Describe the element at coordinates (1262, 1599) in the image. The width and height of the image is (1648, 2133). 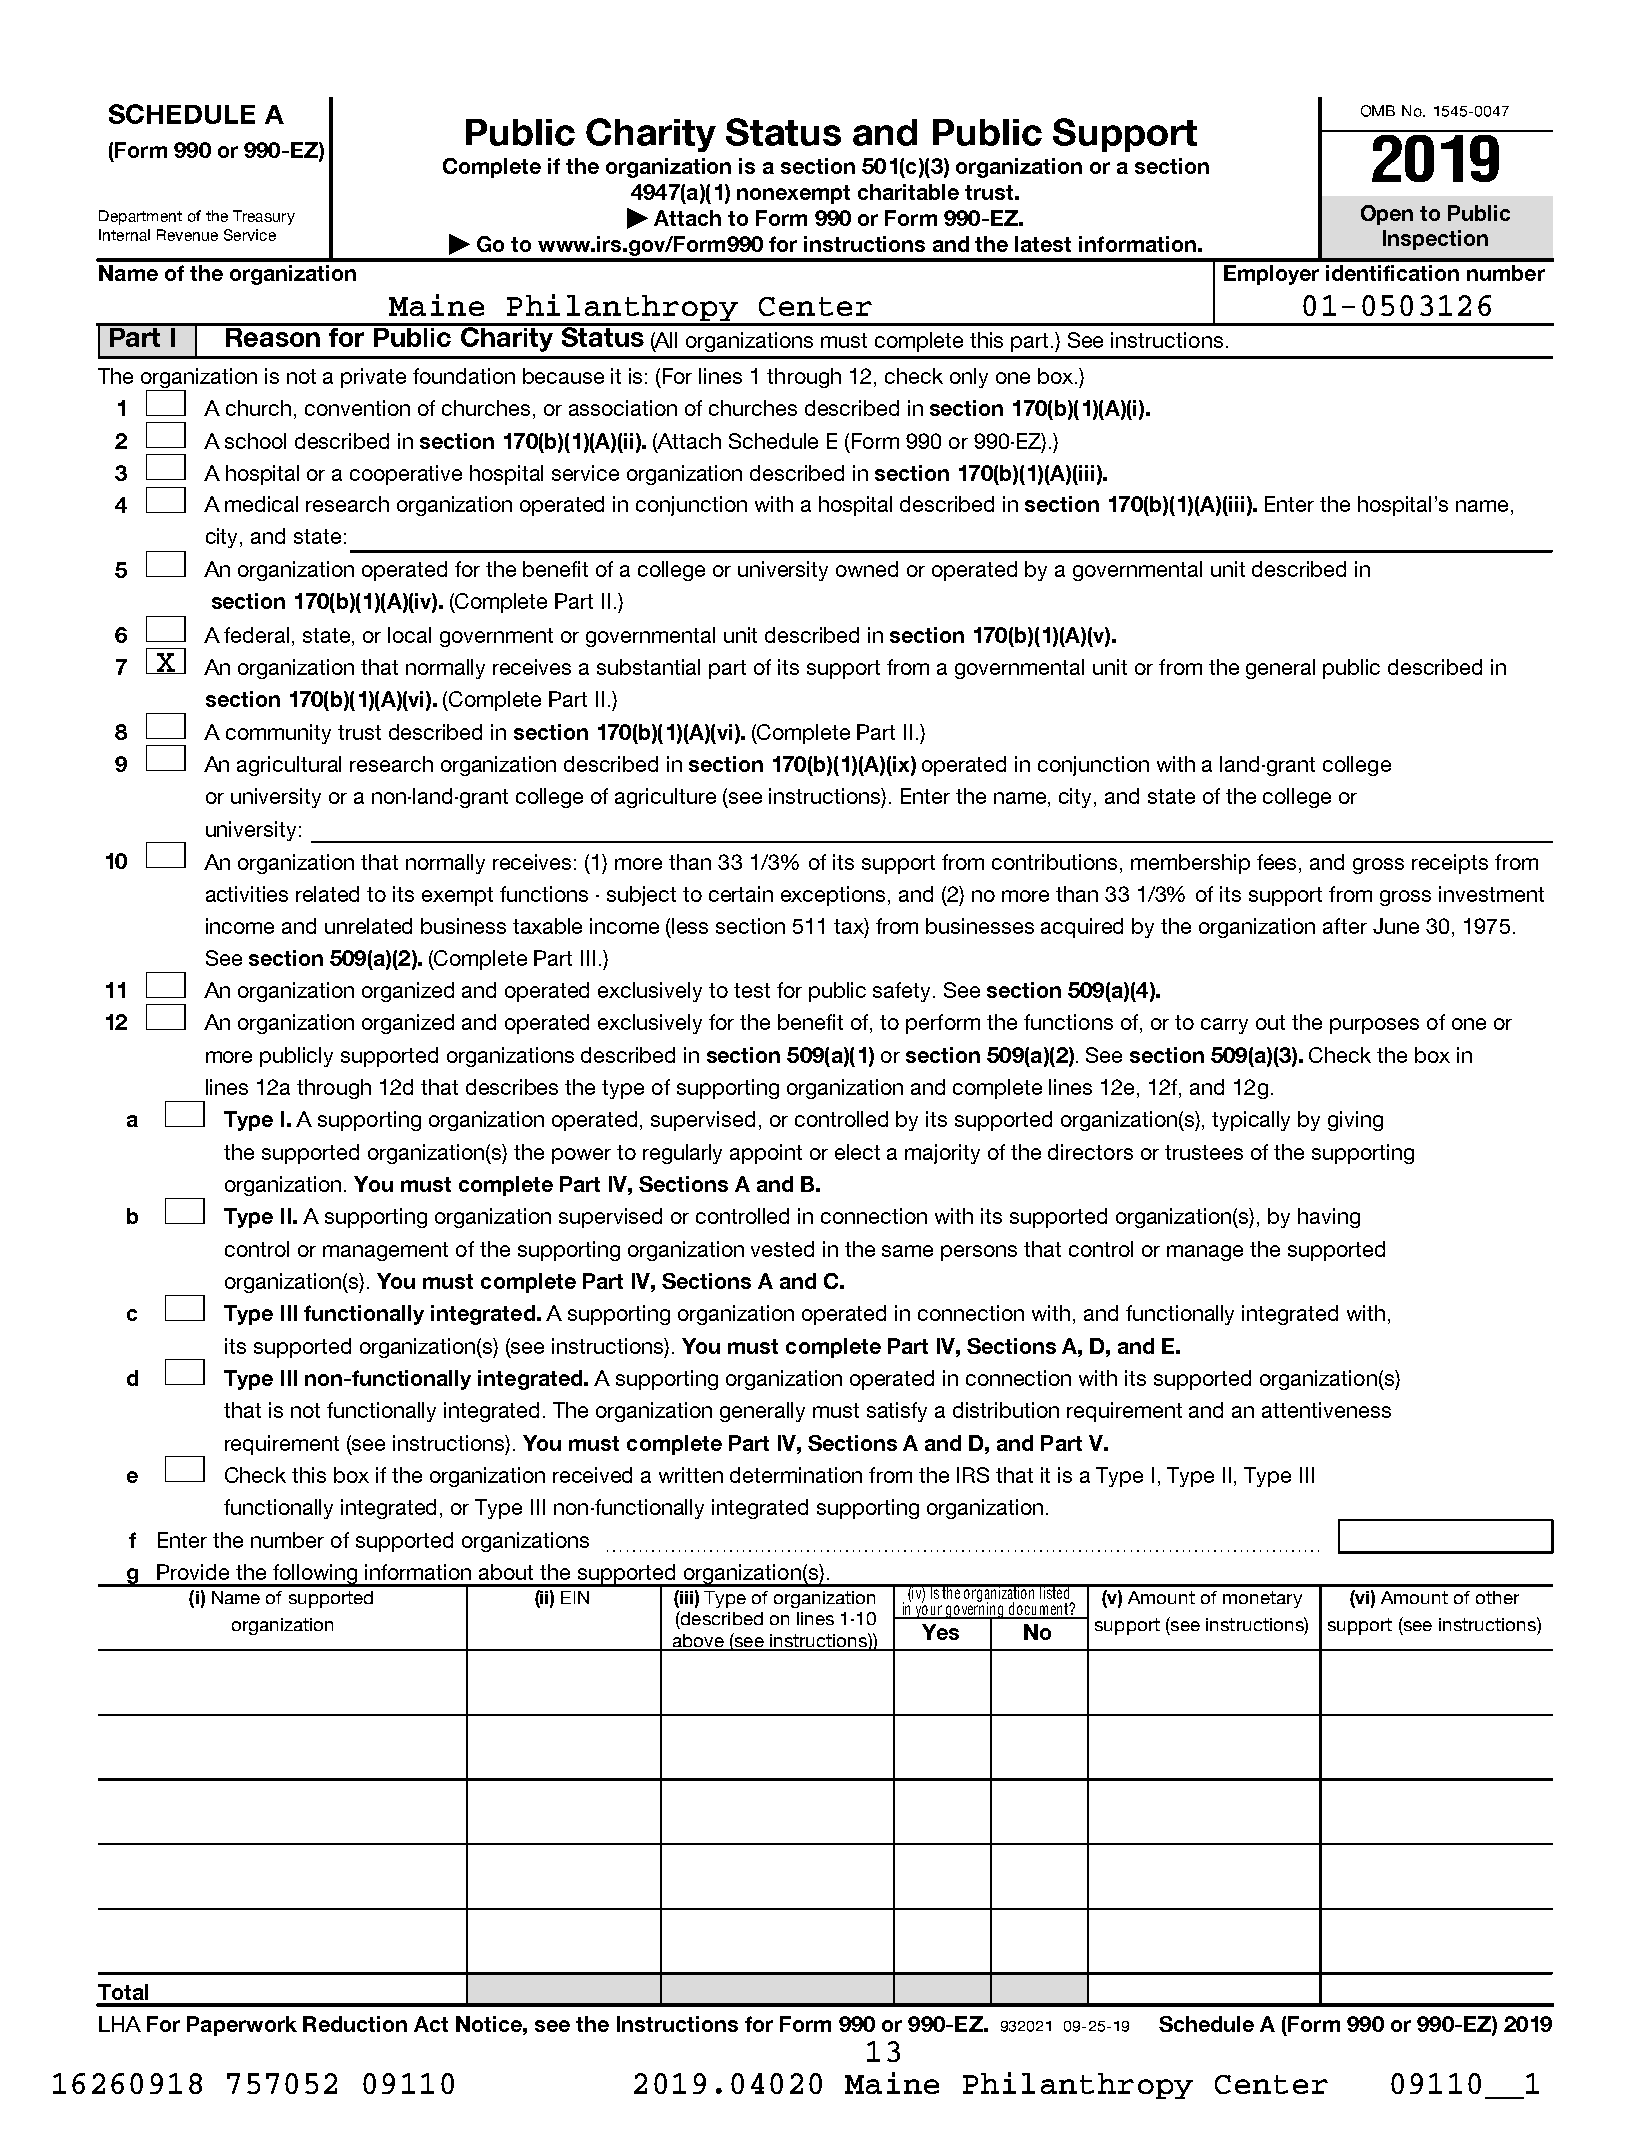
I see `monetary` at that location.
